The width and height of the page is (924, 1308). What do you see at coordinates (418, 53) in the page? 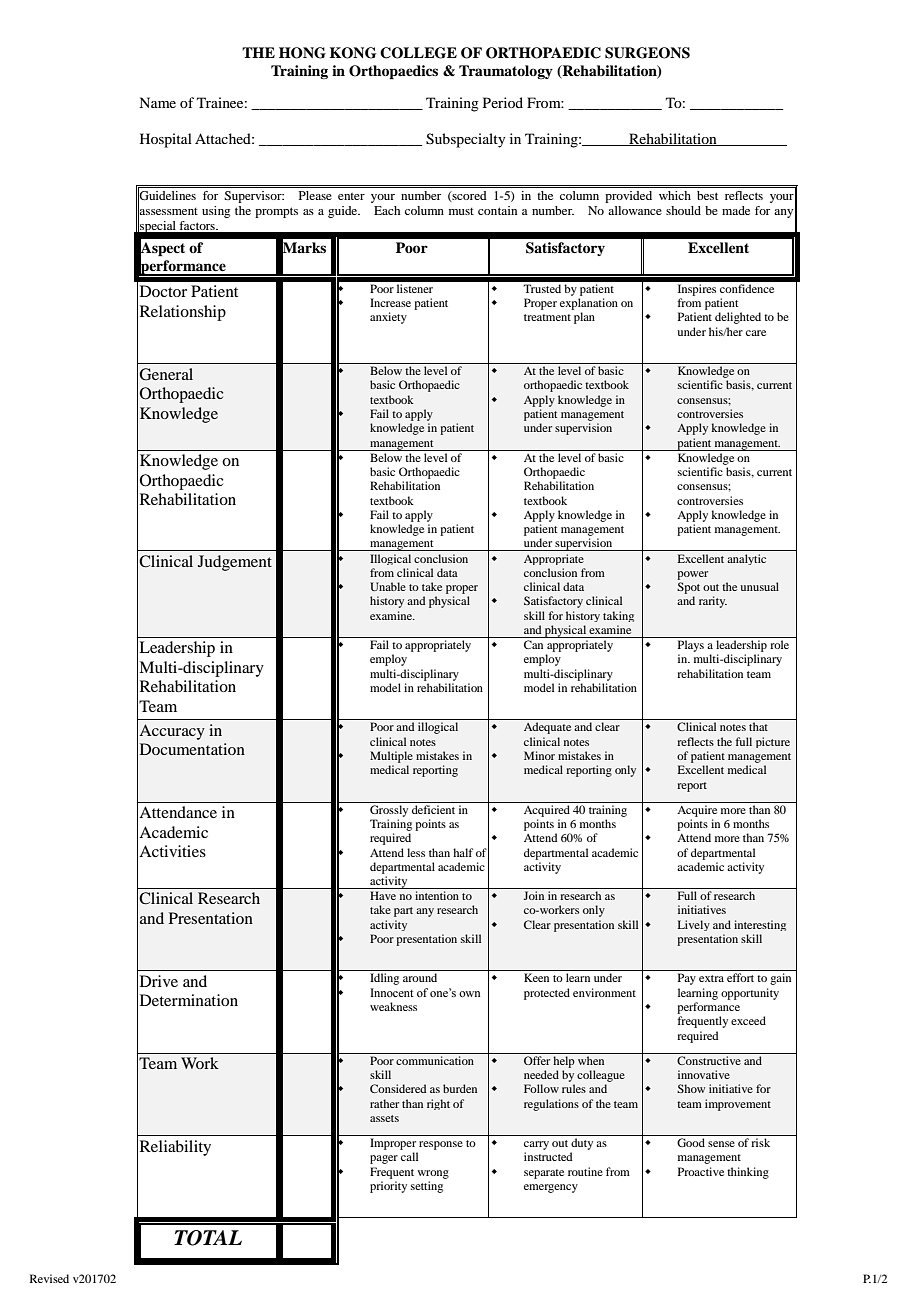
I see `COLLEGE` at bounding box center [418, 53].
